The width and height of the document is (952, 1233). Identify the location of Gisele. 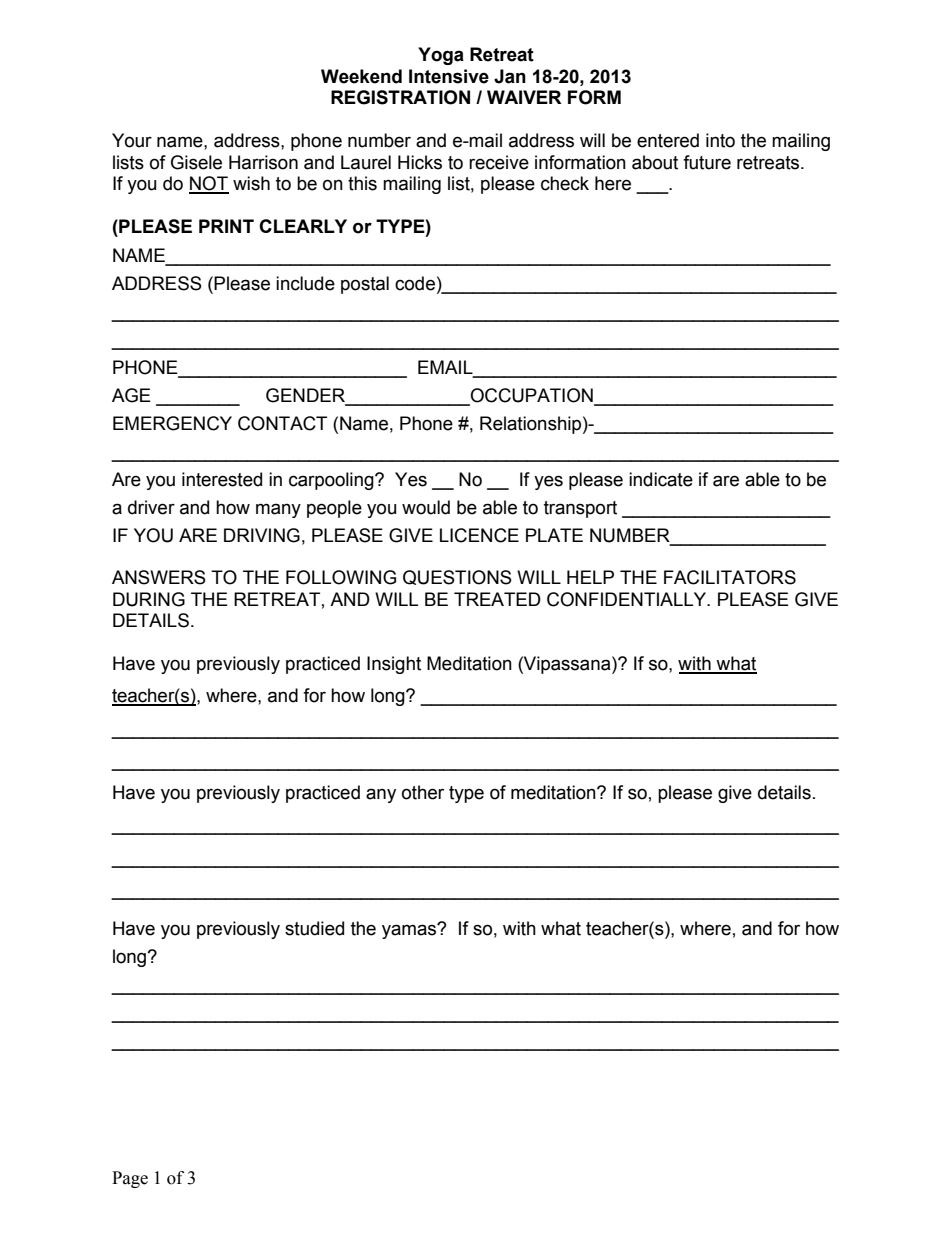
(196, 162).
